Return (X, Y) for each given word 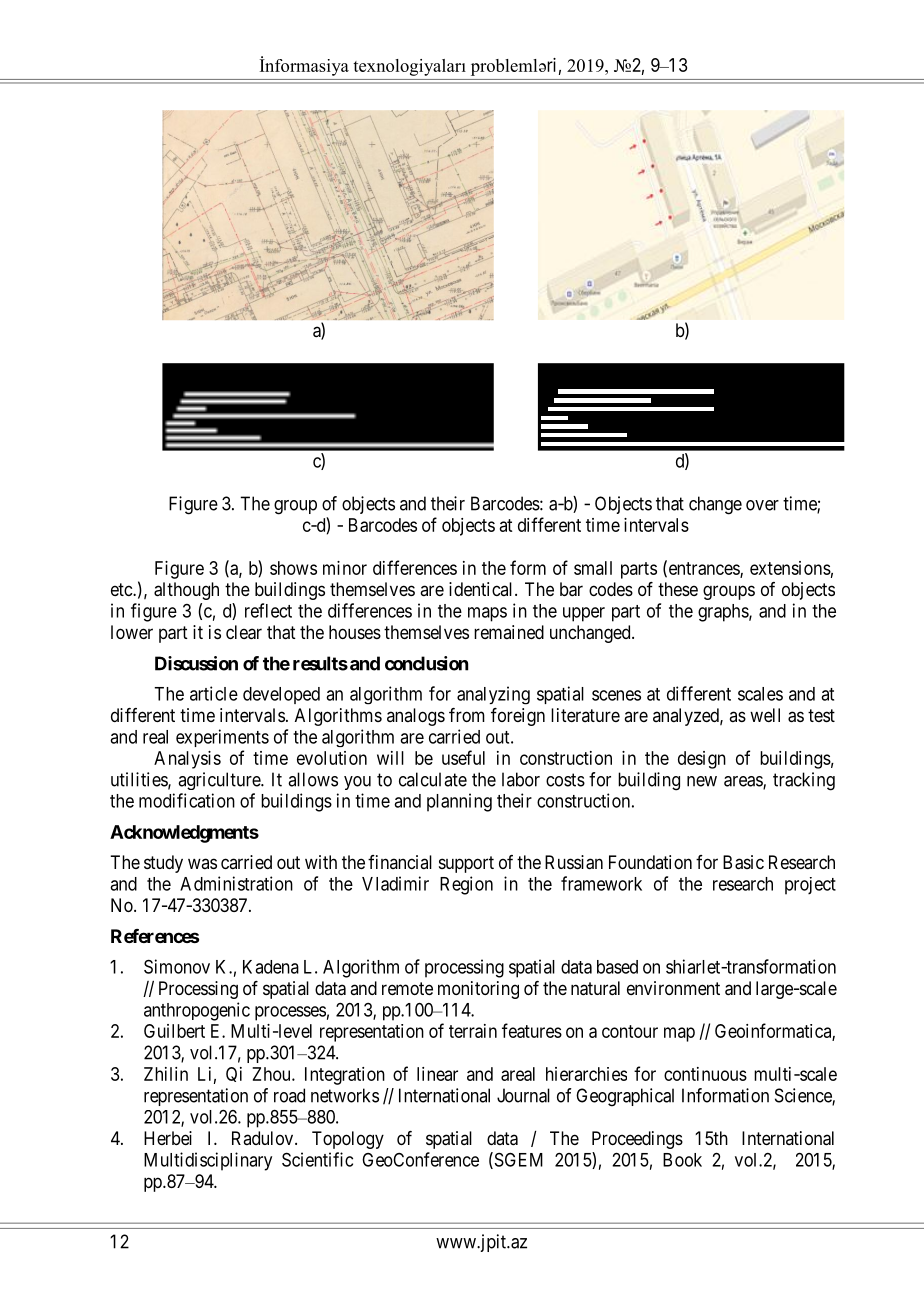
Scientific (317, 1159)
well (765, 715)
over (762, 505)
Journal (523, 1095)
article (214, 693)
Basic (743, 862)
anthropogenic (197, 1011)
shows (293, 568)
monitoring (478, 990)
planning (459, 802)
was (202, 863)
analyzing (493, 695)
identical (482, 589)
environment (673, 988)
